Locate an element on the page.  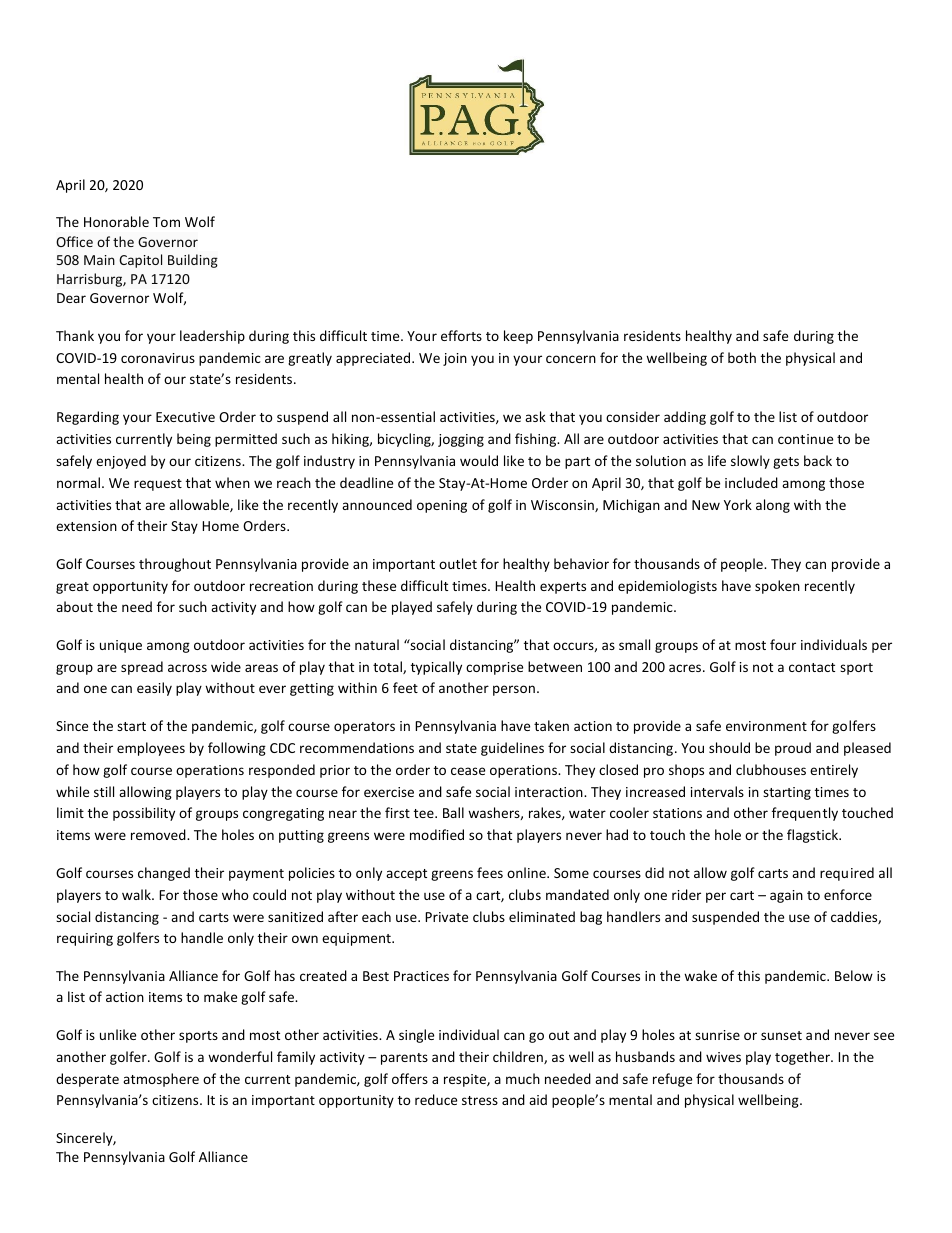
together is located at coordinates (803, 1058).
